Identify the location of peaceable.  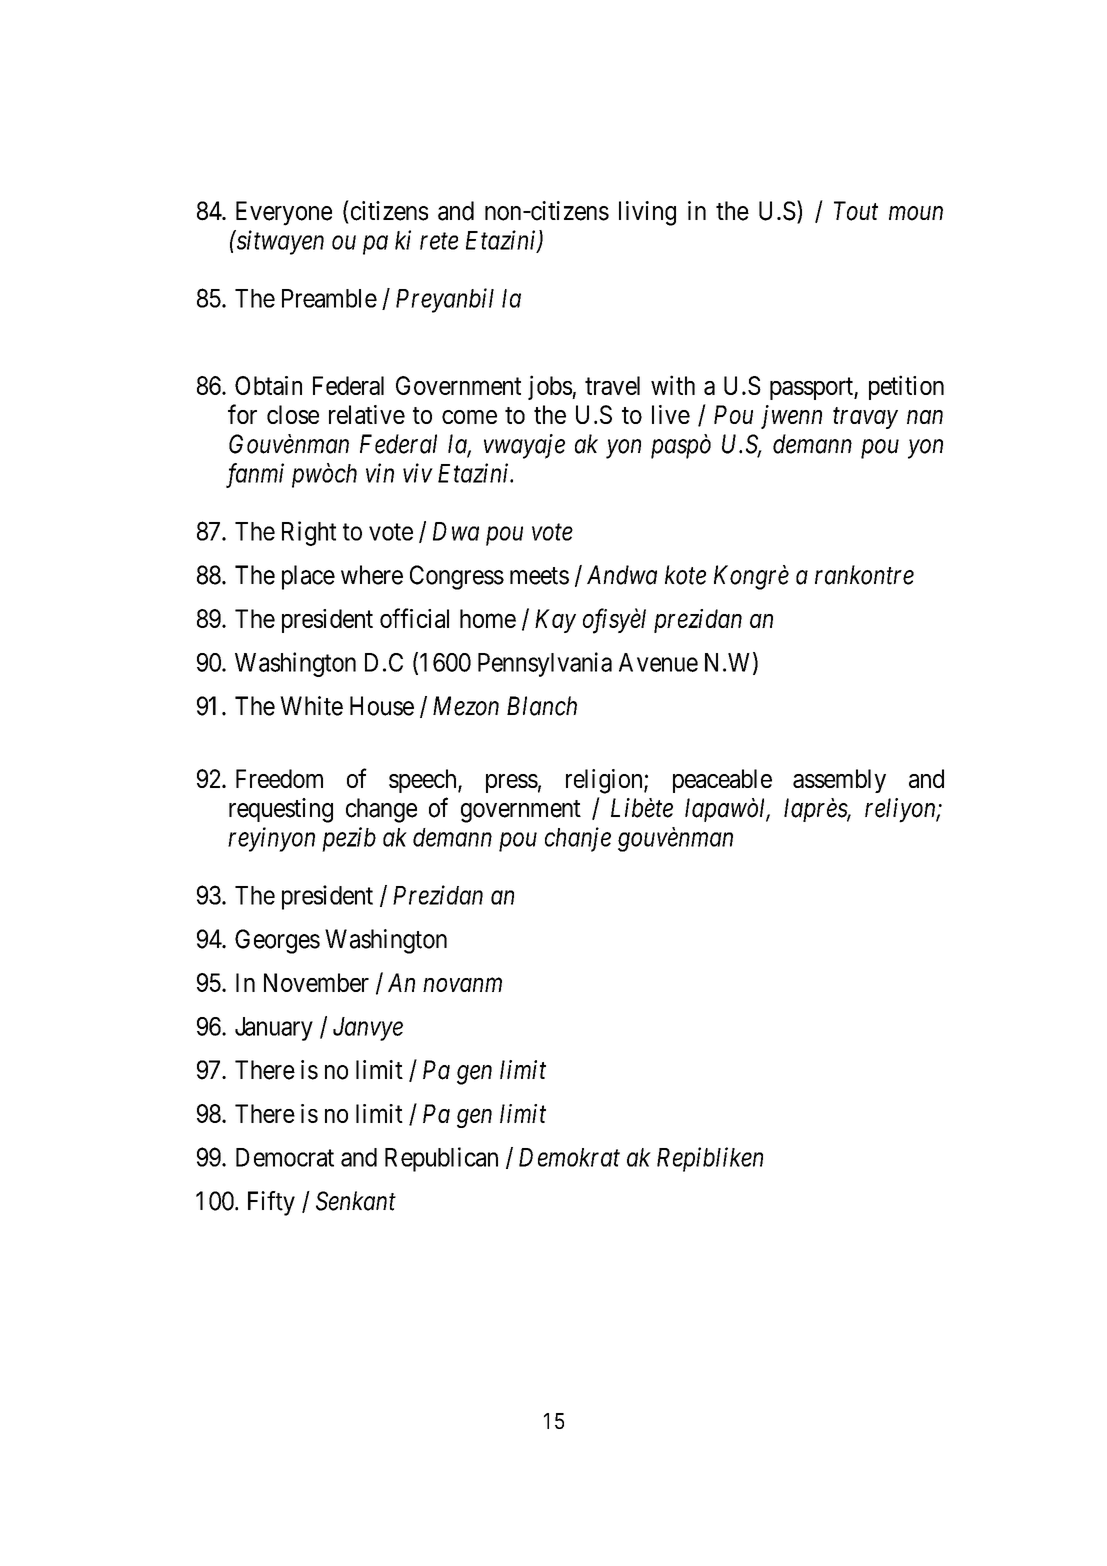
(722, 781).
